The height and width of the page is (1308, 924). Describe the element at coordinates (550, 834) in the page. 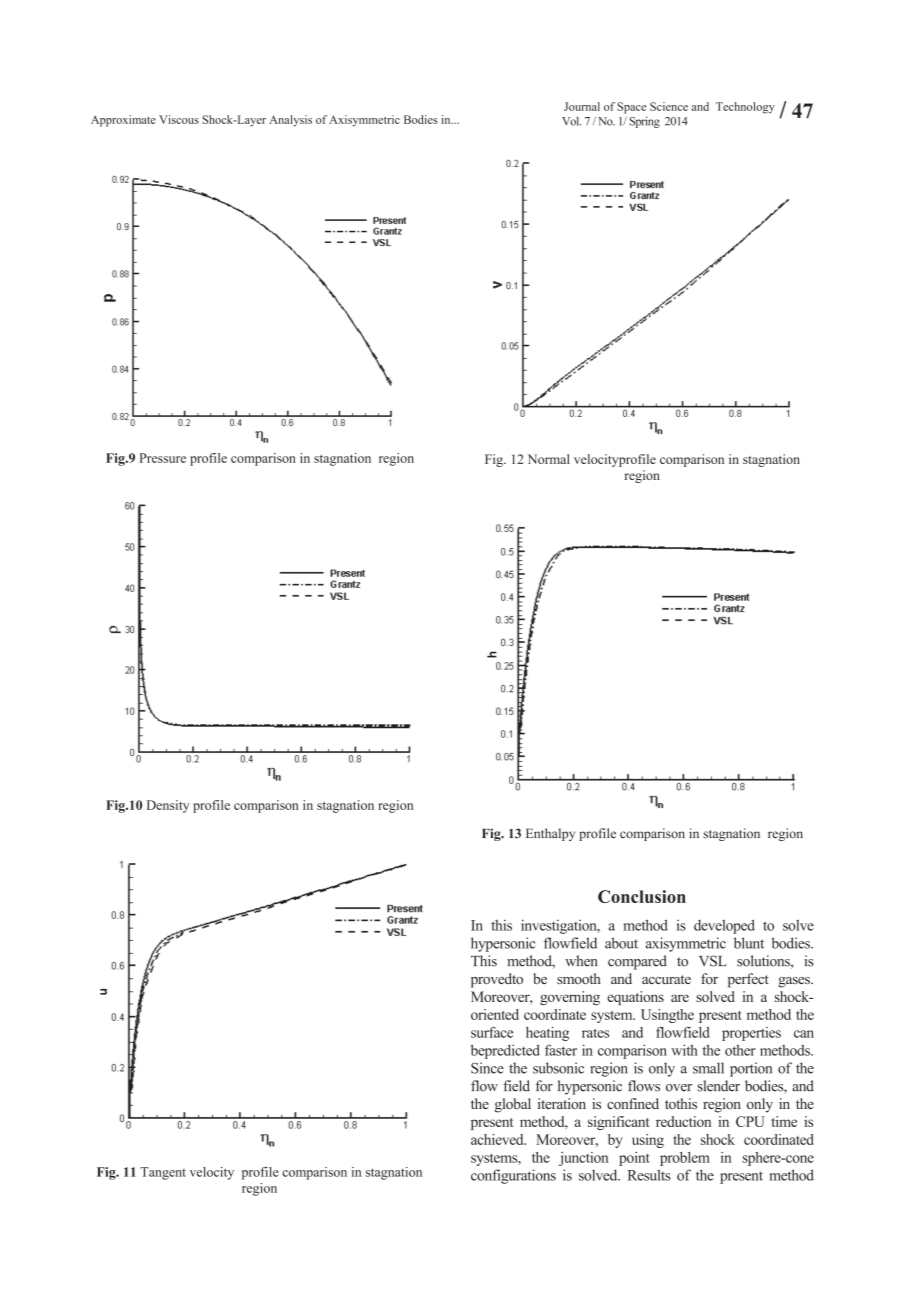

I see `Enthalpy` at that location.
